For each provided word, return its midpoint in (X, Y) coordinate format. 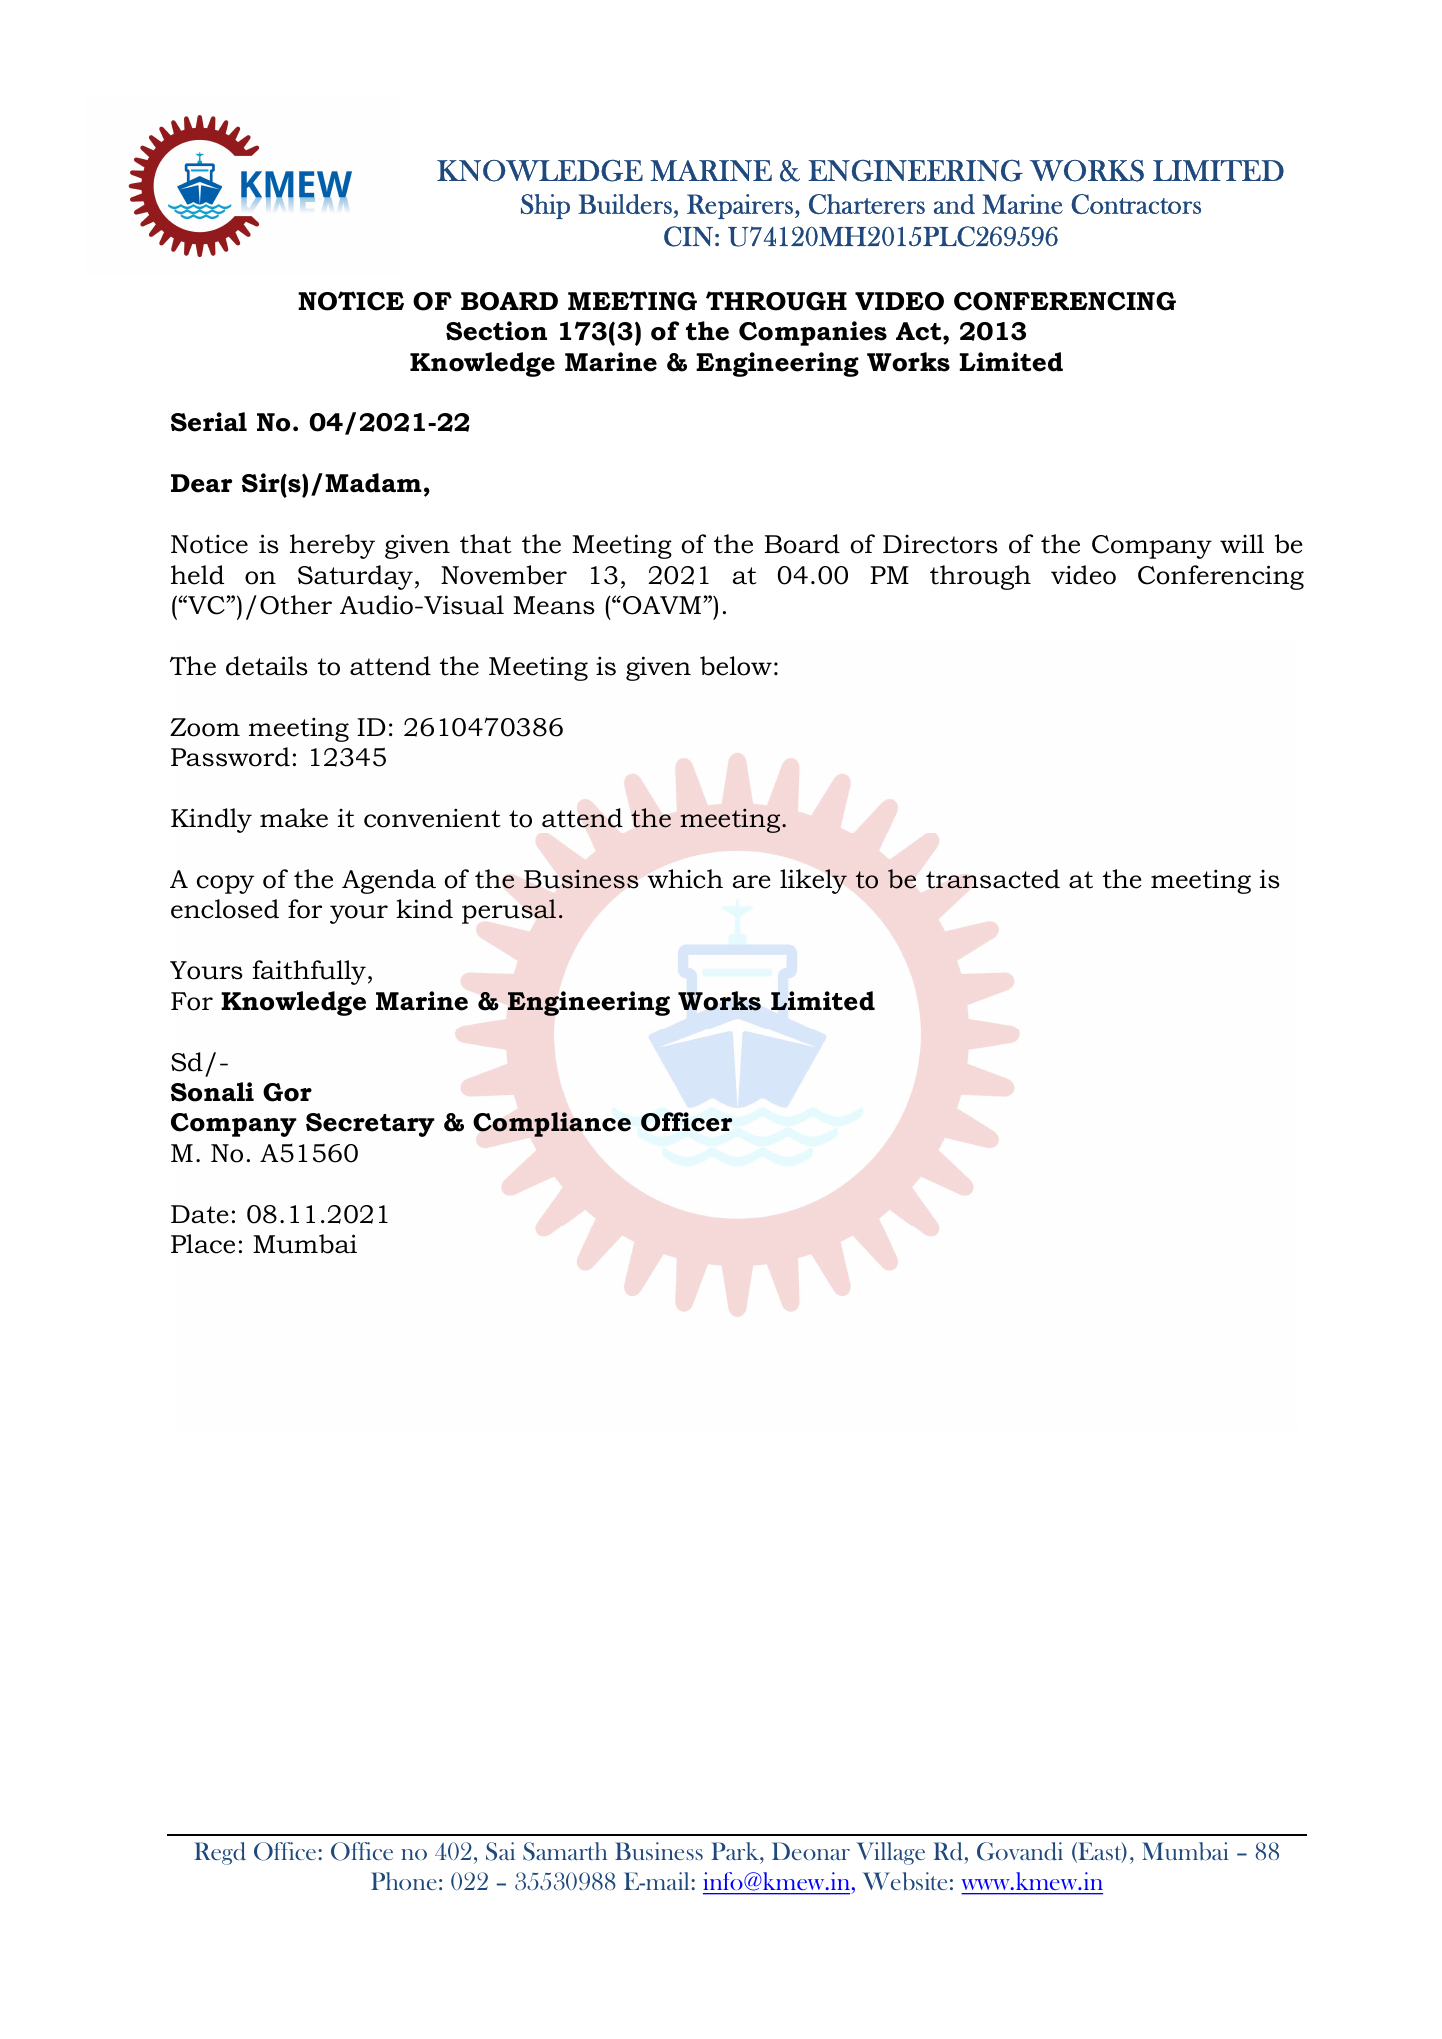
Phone (404, 1881)
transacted (993, 879)
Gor (287, 1092)
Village (890, 1853)
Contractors (1136, 204)
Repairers (740, 206)
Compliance (552, 1124)
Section (496, 331)
